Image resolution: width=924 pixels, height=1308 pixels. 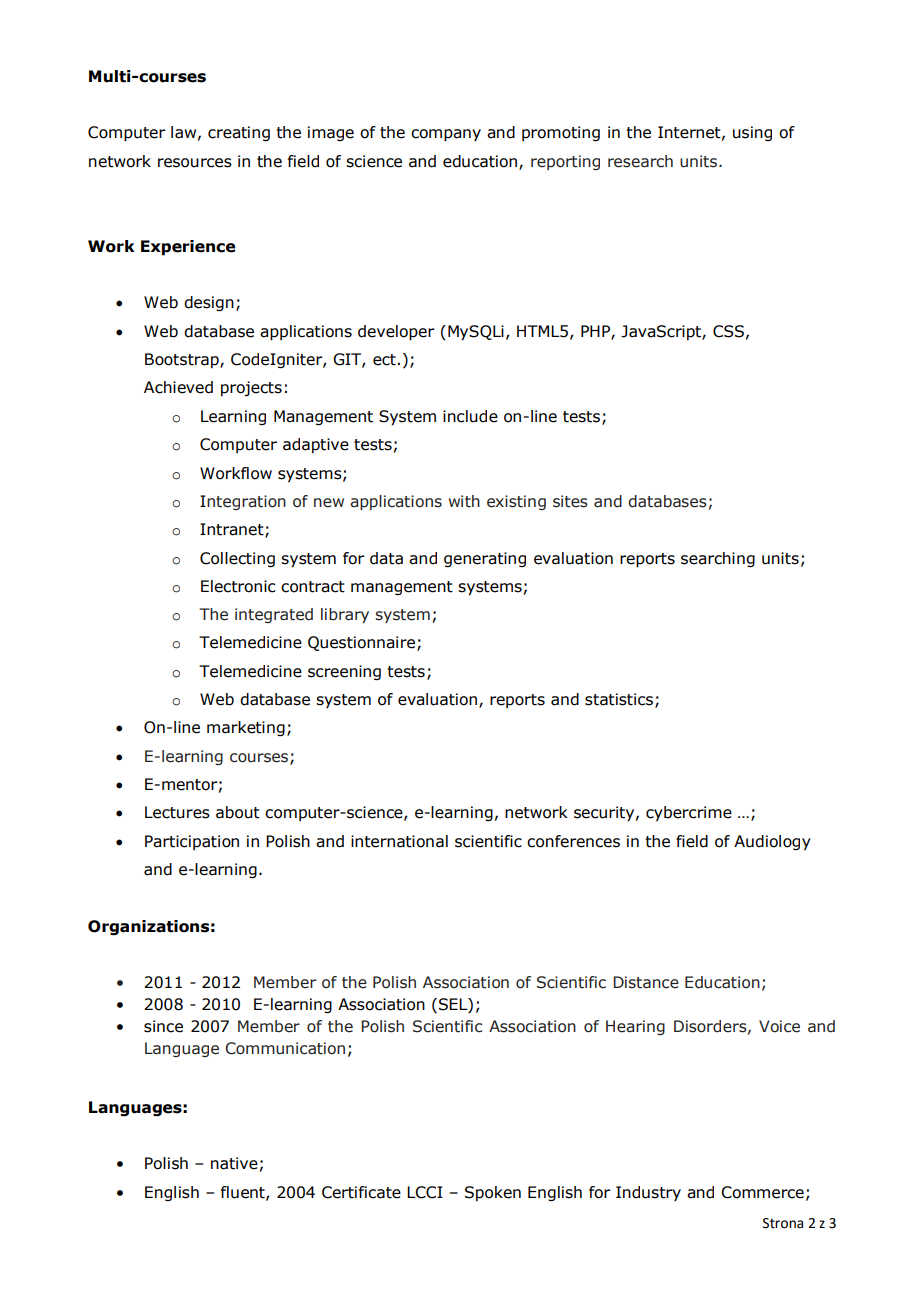 I want to click on company, so click(x=446, y=135).
